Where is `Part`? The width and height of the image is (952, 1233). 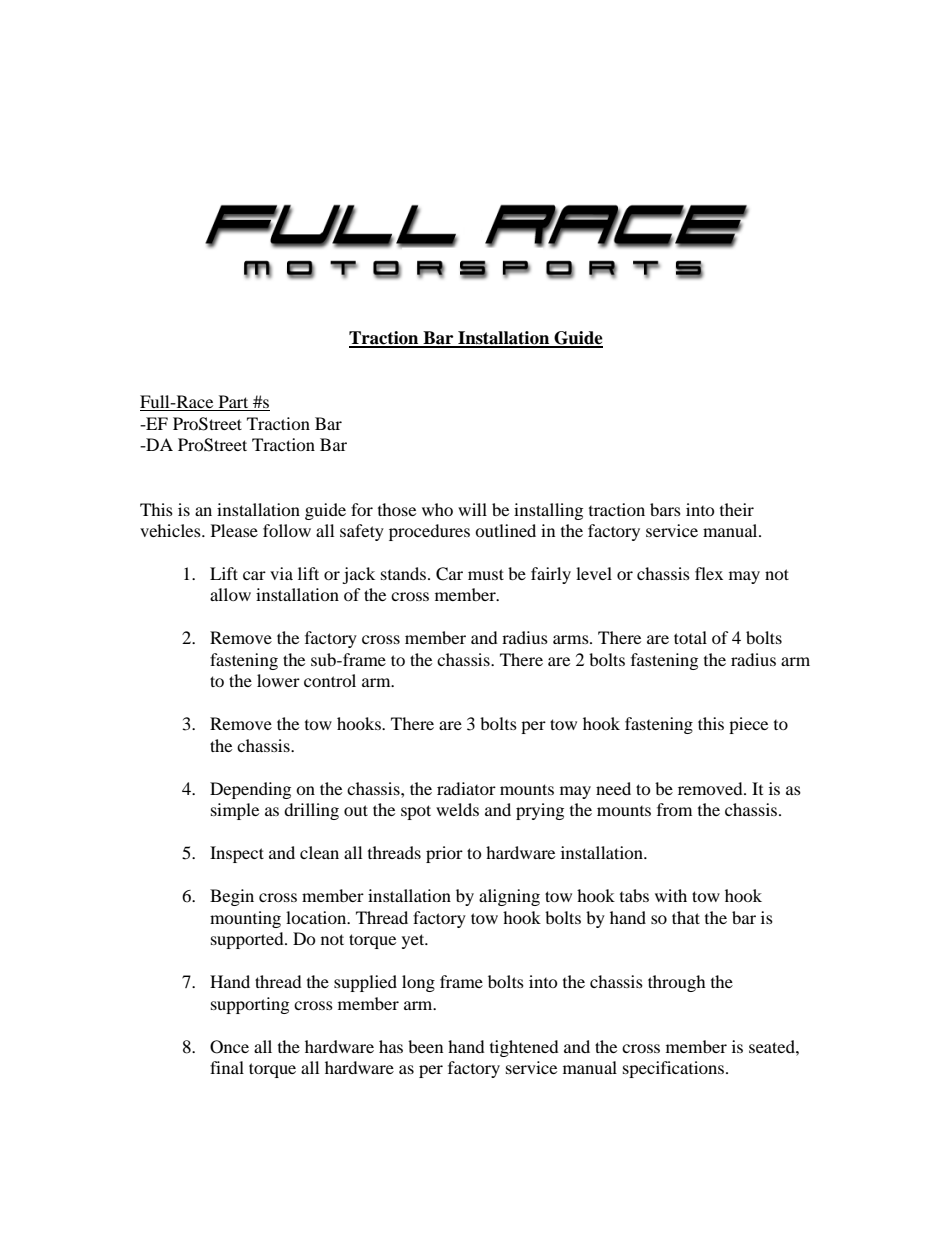 Part is located at coordinates (233, 403).
